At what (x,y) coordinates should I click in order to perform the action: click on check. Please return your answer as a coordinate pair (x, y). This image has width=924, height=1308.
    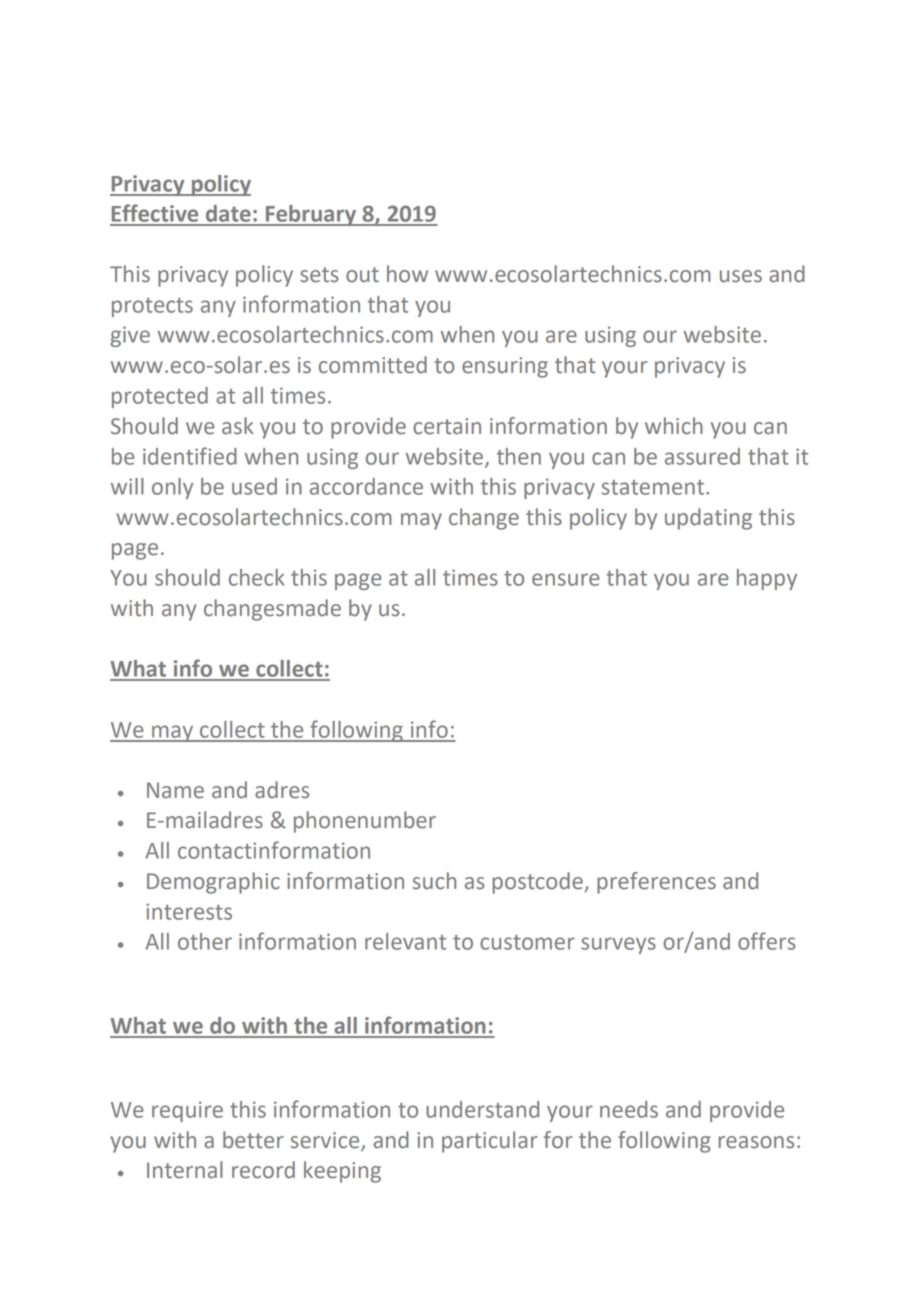
    Looking at the image, I should click on (257, 577).
